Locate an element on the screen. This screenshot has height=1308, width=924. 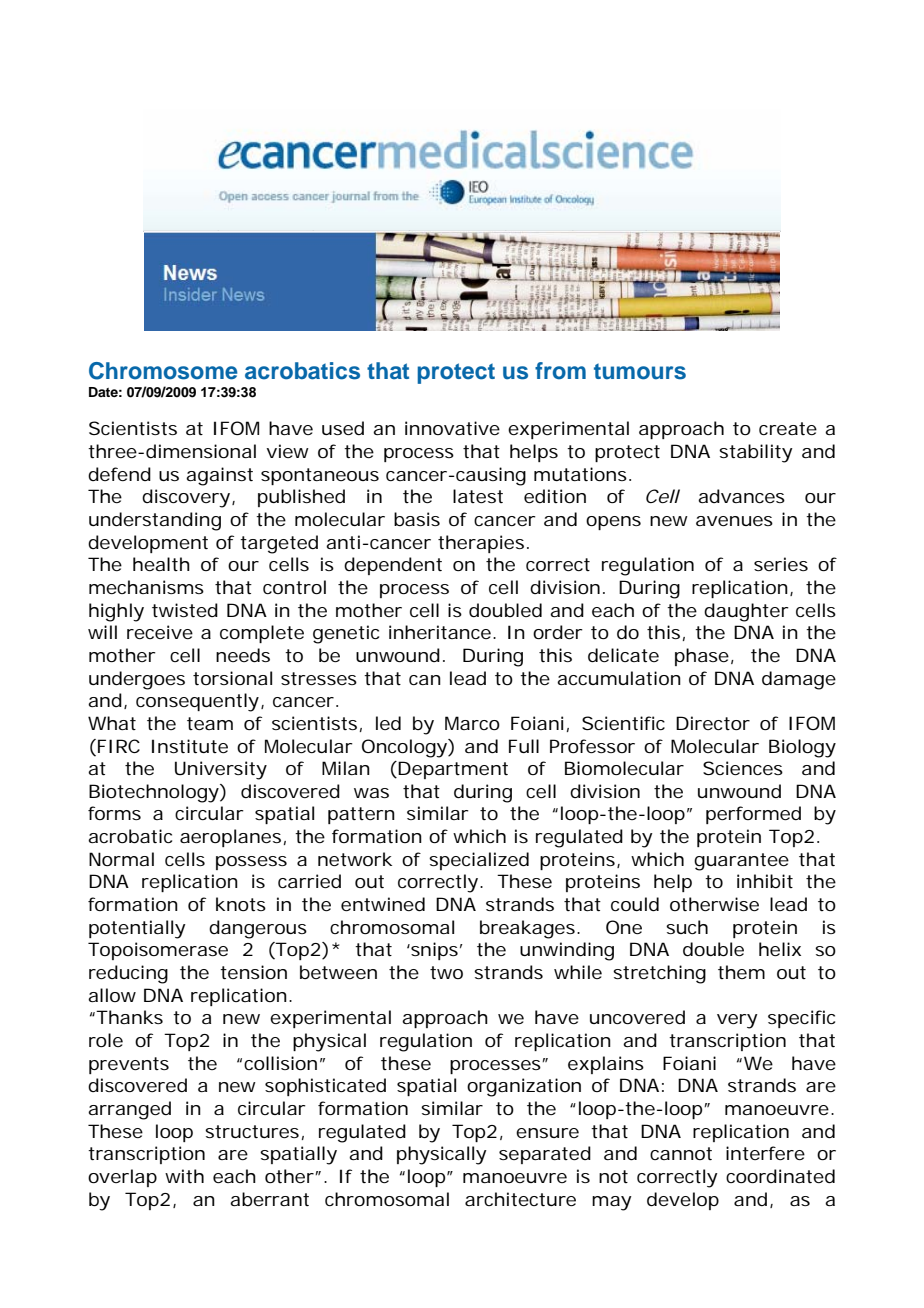
with is located at coordinates (184, 1176).
